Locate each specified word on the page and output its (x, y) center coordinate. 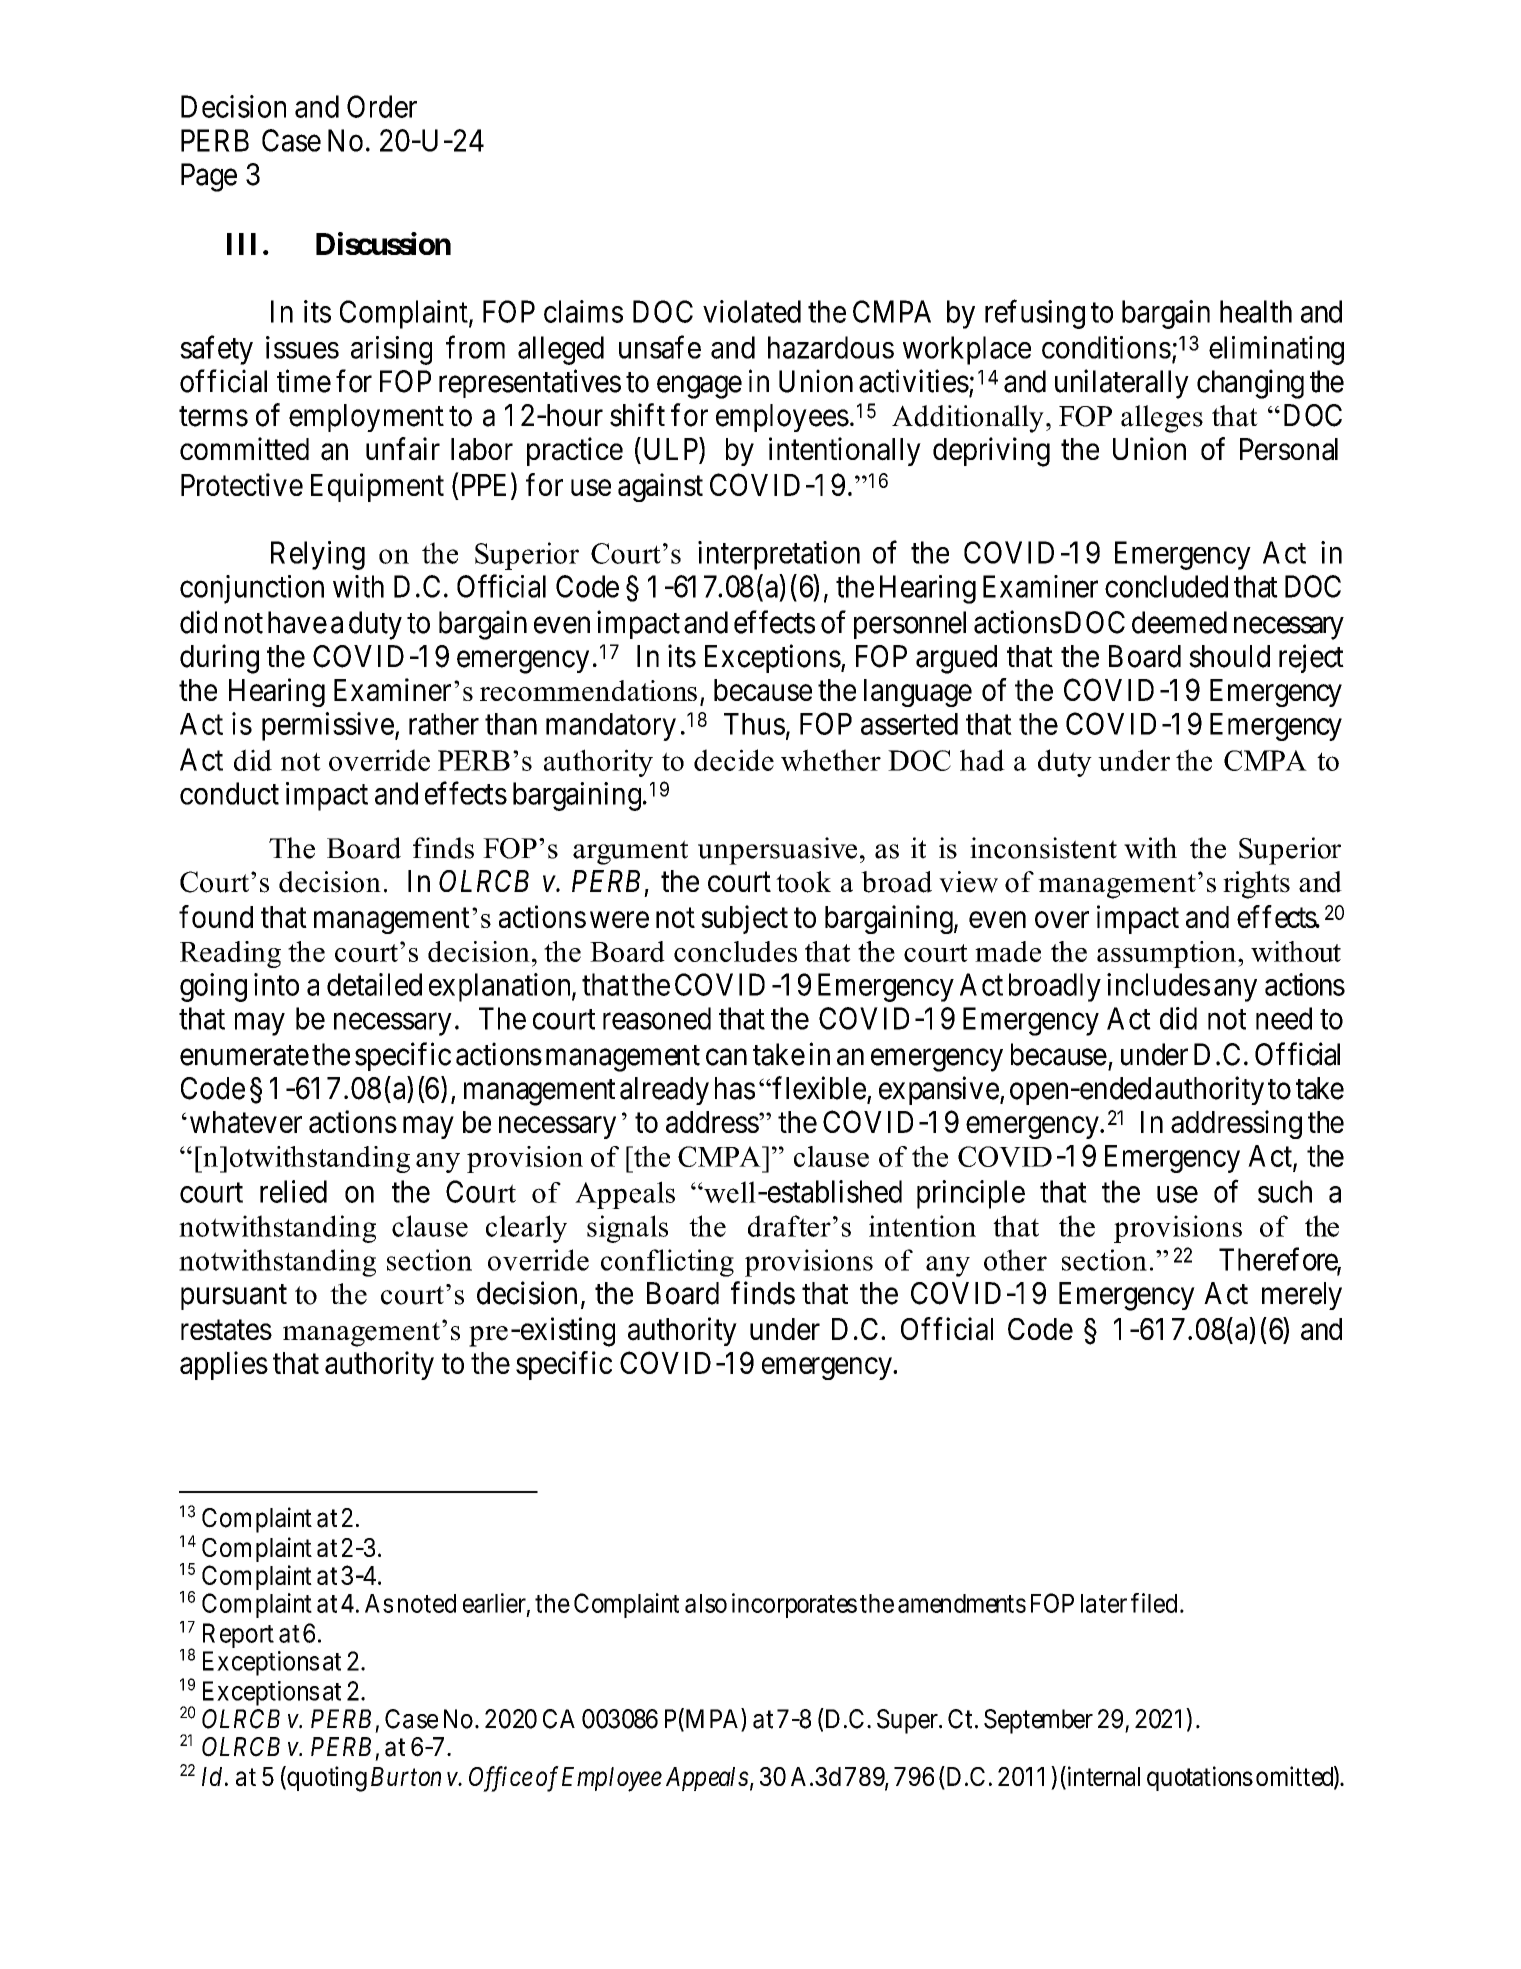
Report (238, 1635)
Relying (318, 555)
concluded (1166, 586)
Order (382, 106)
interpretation (779, 555)
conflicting (667, 1263)
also (706, 1603)
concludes (735, 951)
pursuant (234, 1297)
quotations (1200, 1778)
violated (752, 311)
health (1256, 311)
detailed (374, 984)
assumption (1168, 954)
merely (1302, 1296)
